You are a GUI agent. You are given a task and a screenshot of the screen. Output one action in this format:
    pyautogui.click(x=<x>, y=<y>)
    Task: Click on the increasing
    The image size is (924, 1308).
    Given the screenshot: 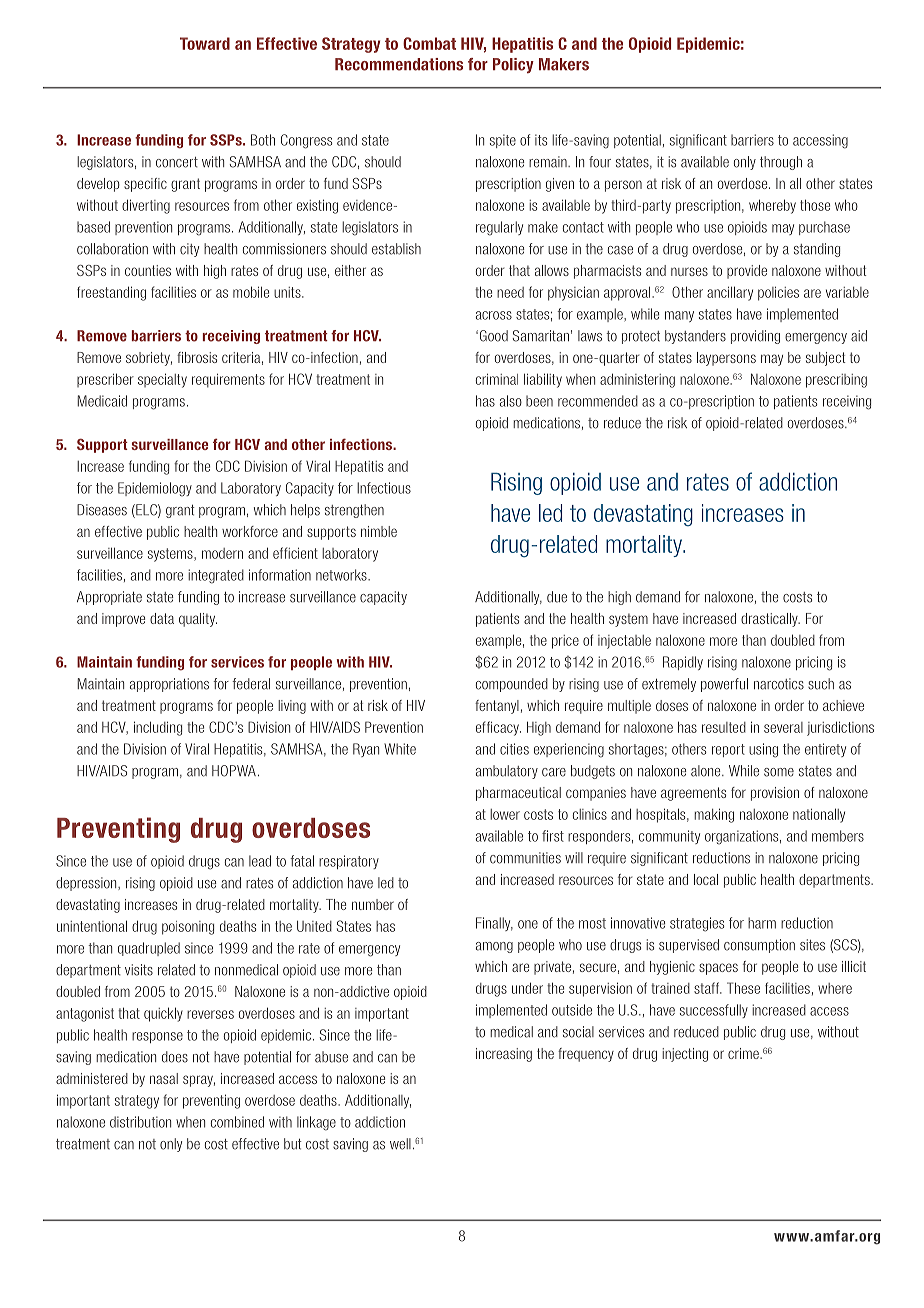 What is the action you would take?
    pyautogui.click(x=504, y=1055)
